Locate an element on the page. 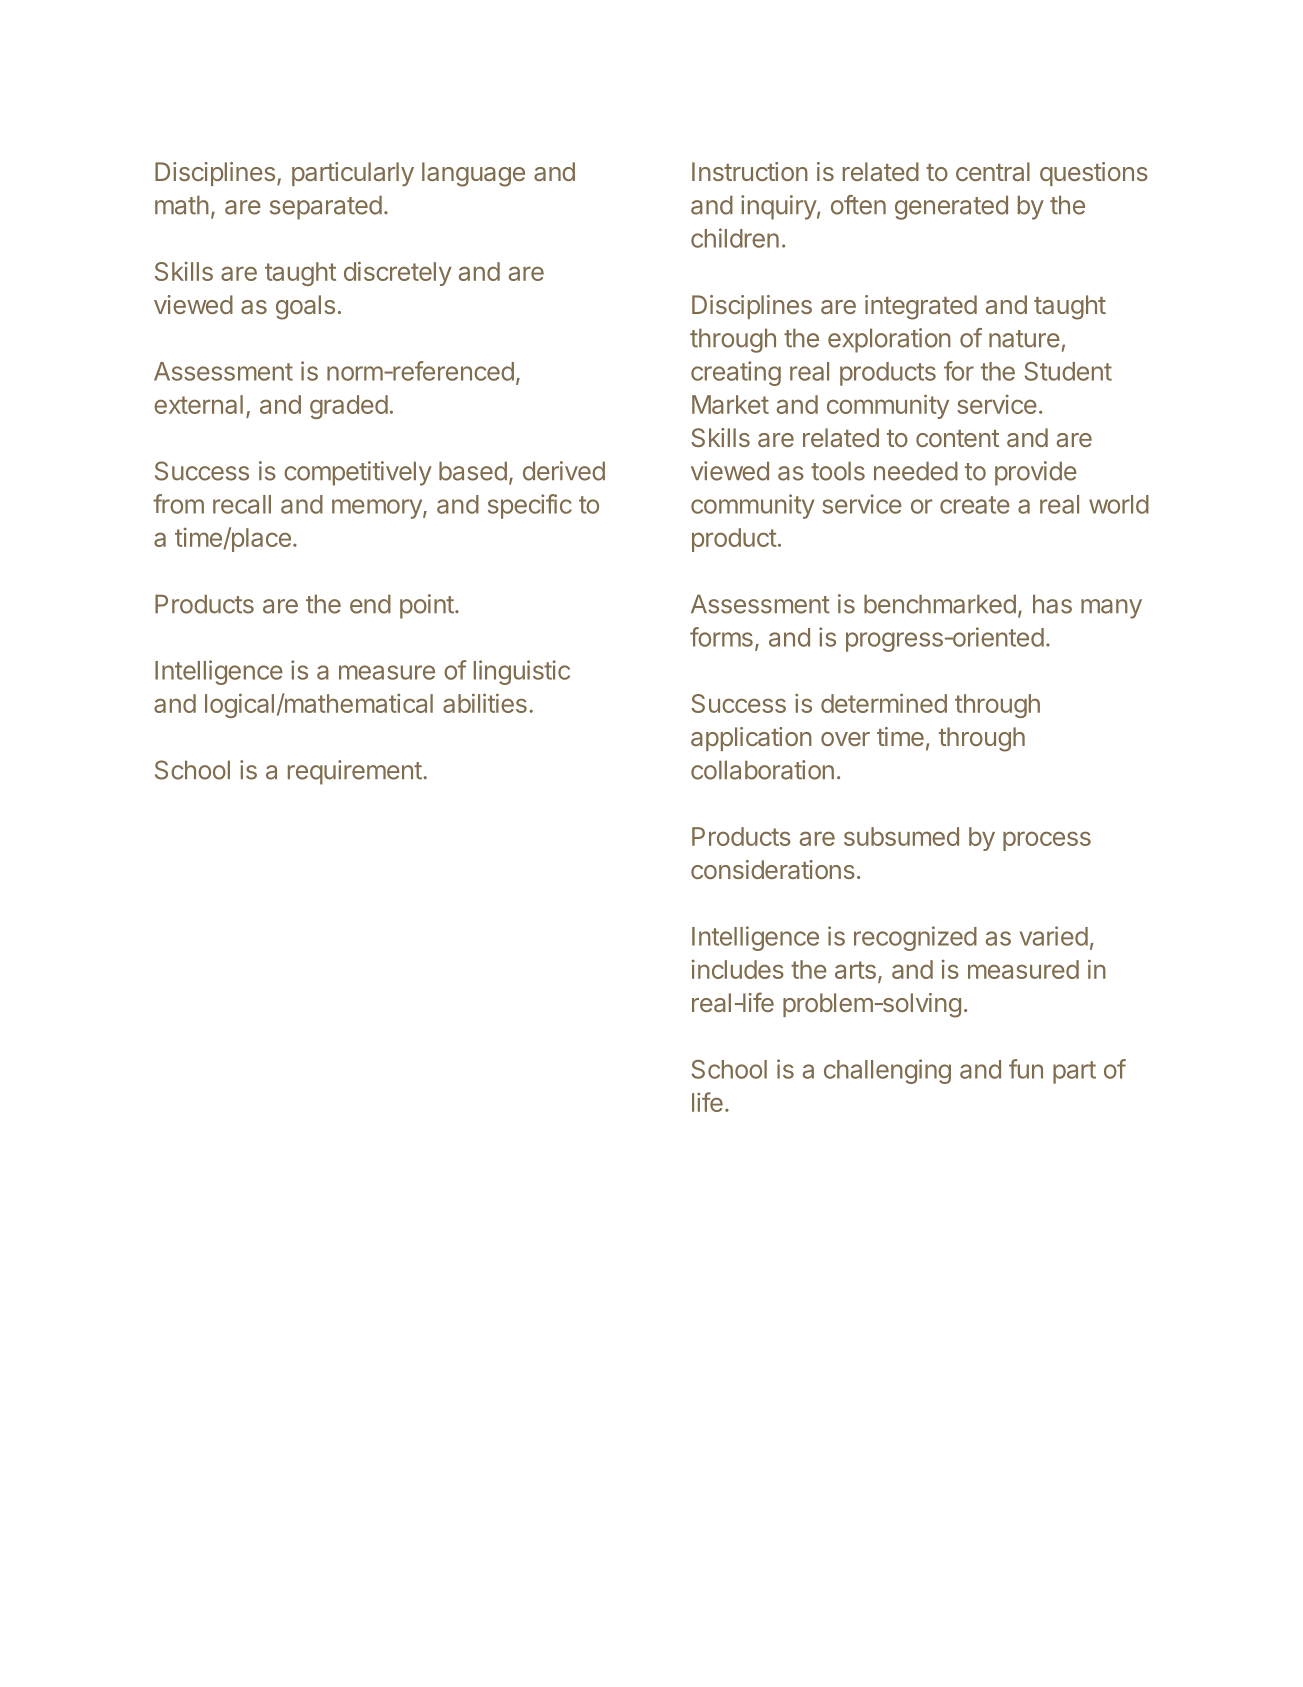 Image resolution: width=1303 pixels, height=1687 pixels. derived is located at coordinates (564, 471).
